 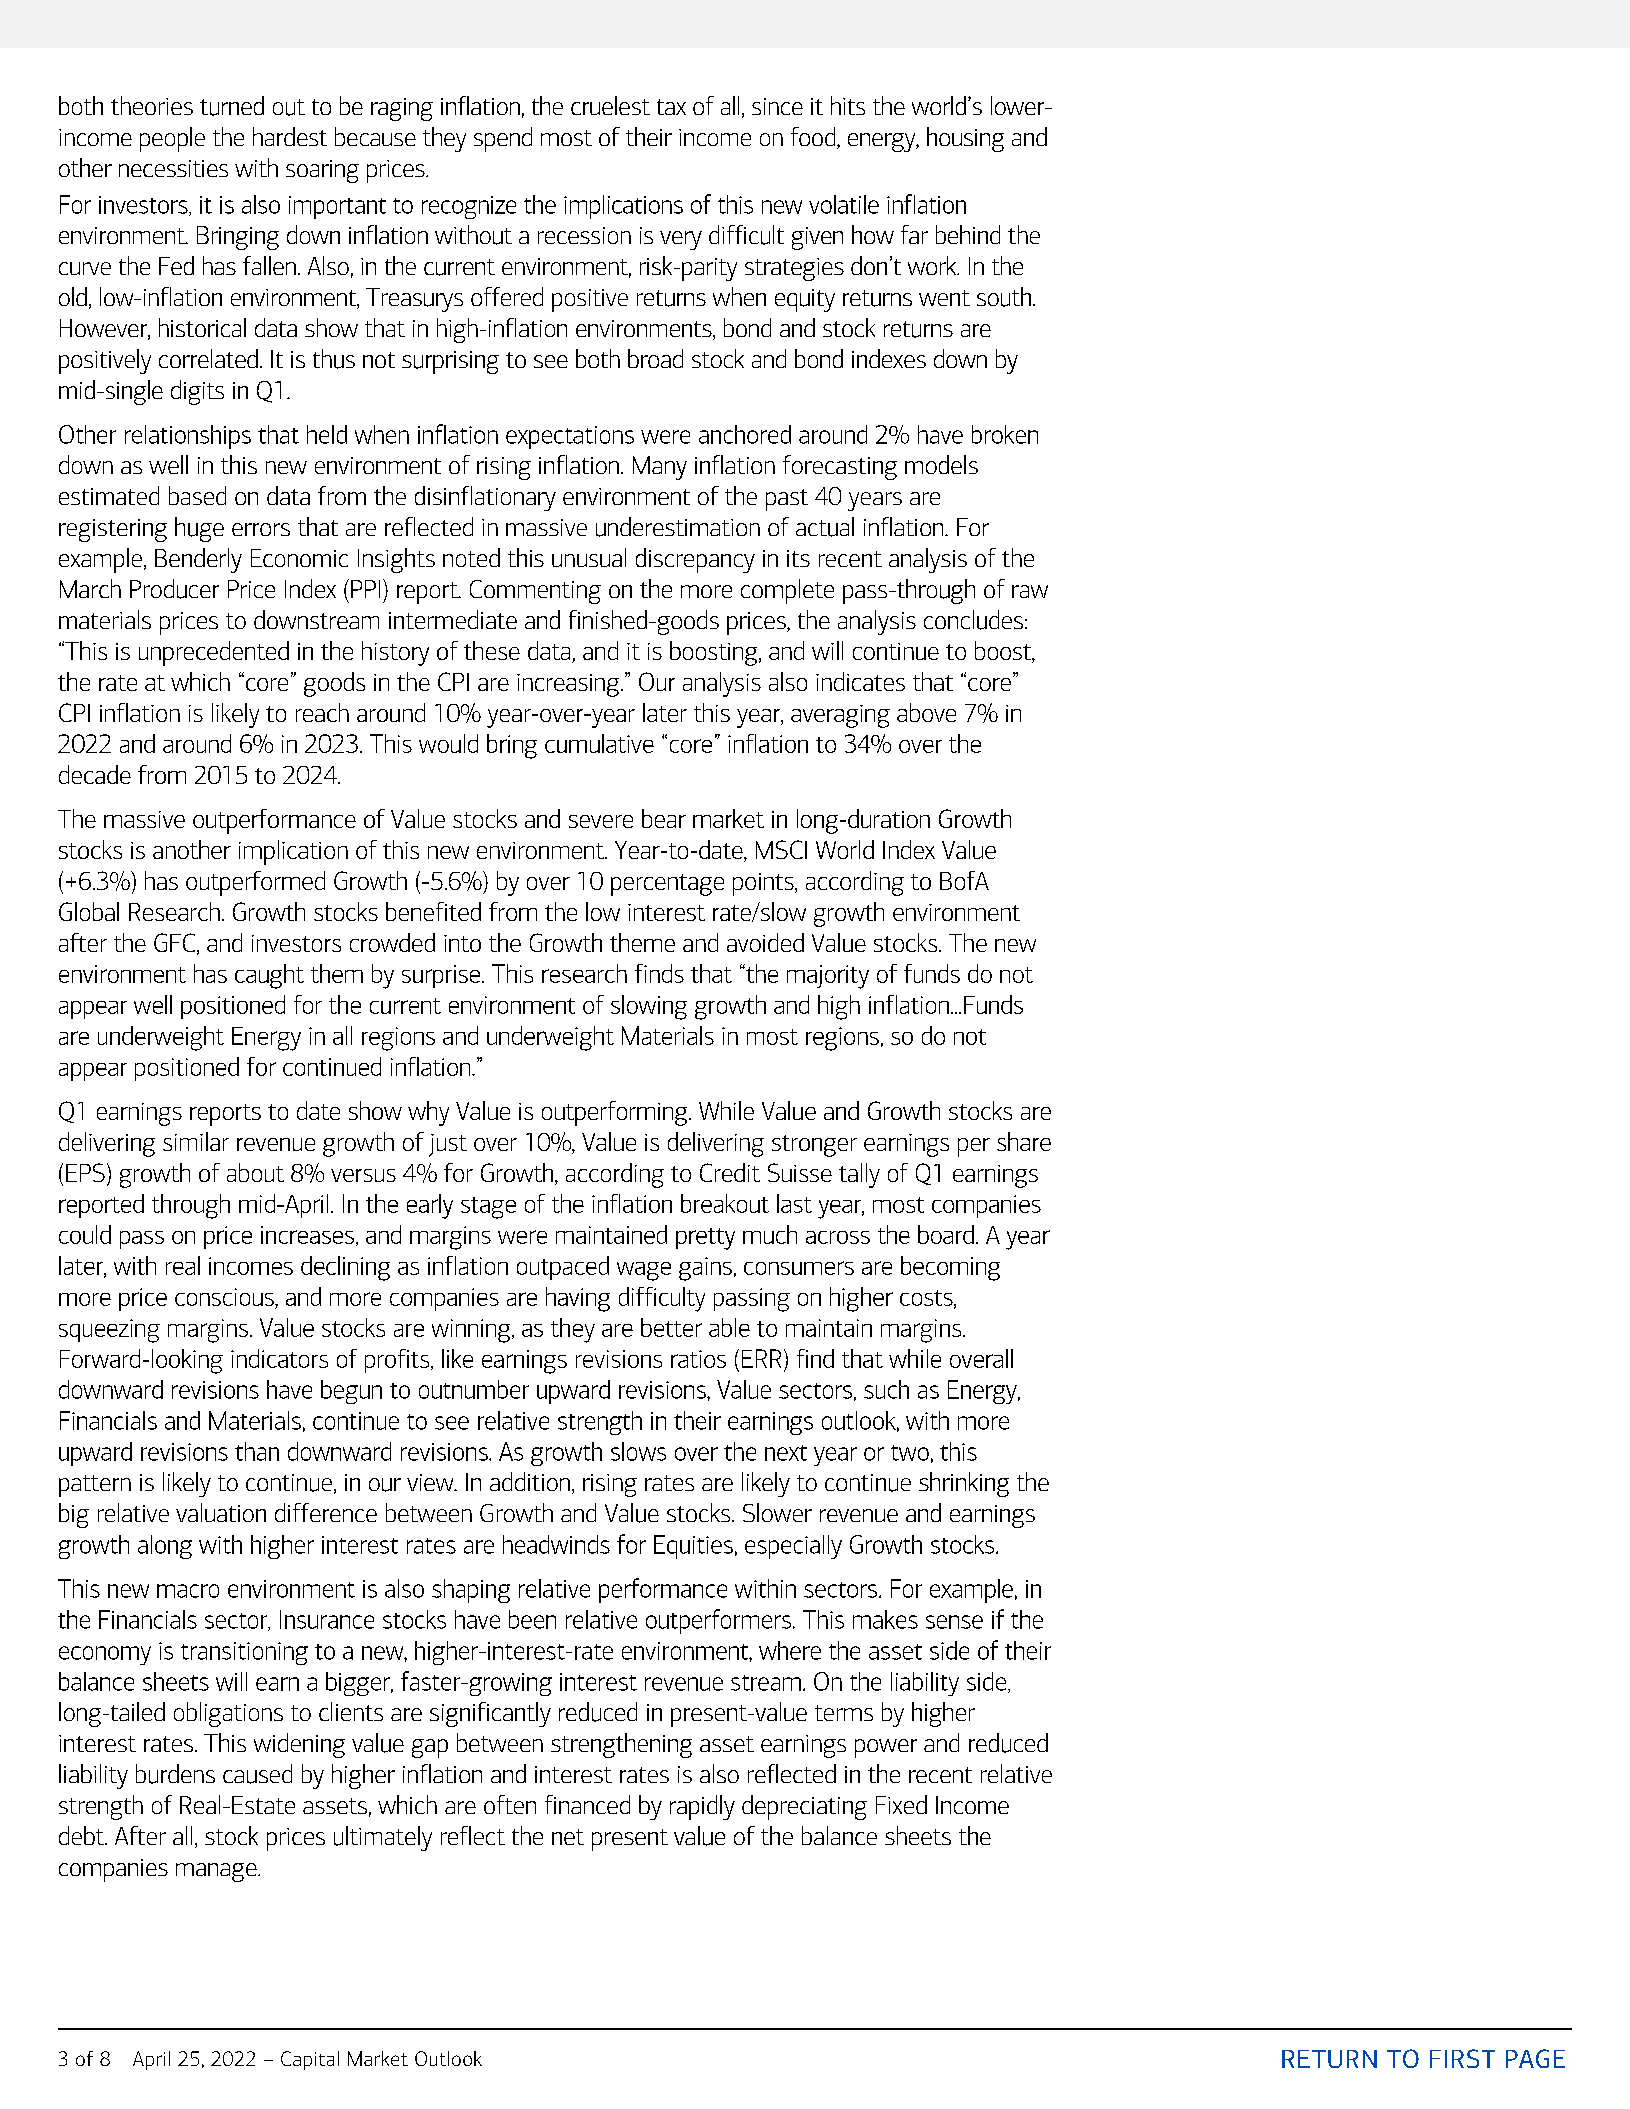 What do you see at coordinates (964, 1484) in the page?
I see `shrinking` at bounding box center [964, 1484].
